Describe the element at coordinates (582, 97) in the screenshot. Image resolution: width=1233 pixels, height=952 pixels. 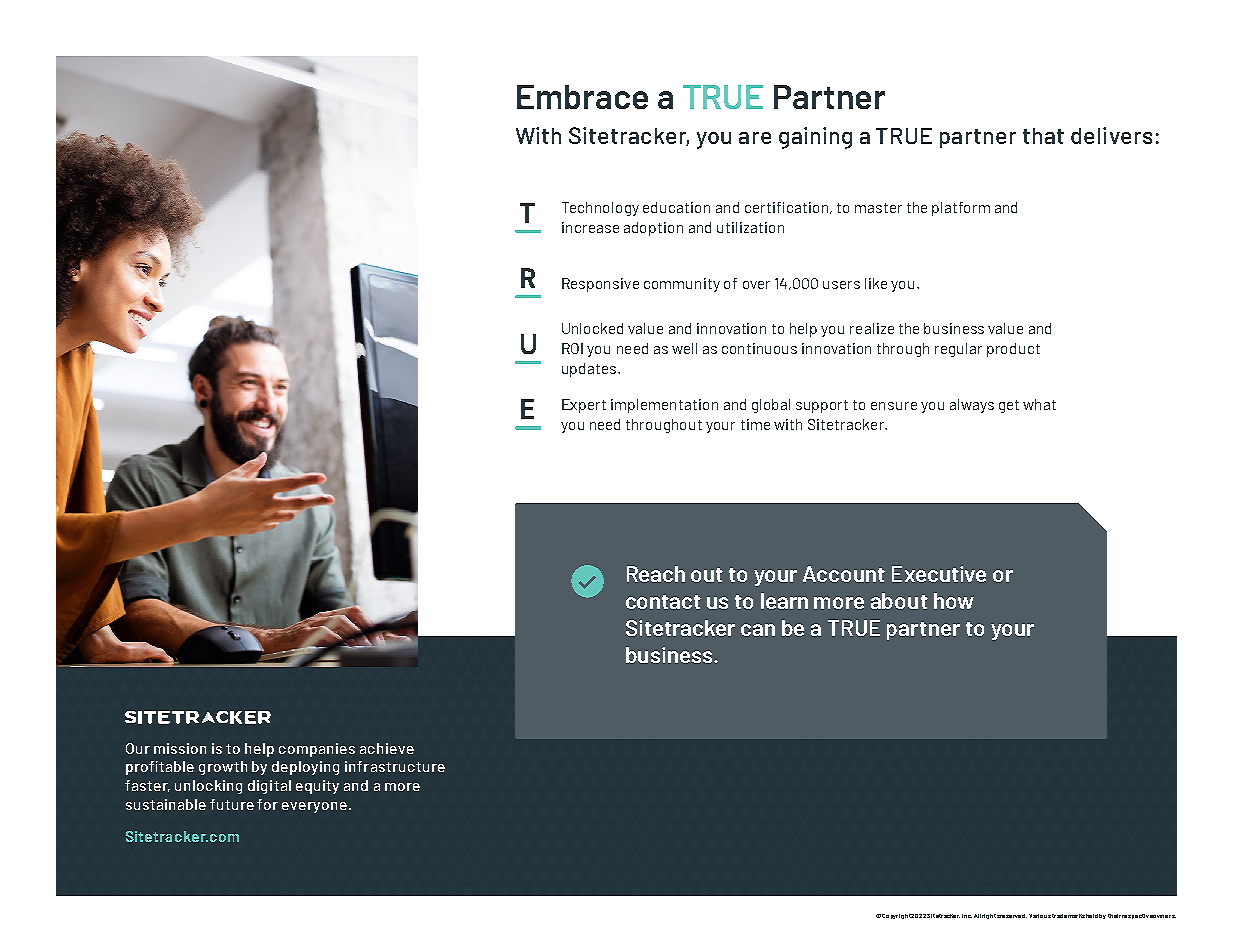
I see `Embrace` at that location.
